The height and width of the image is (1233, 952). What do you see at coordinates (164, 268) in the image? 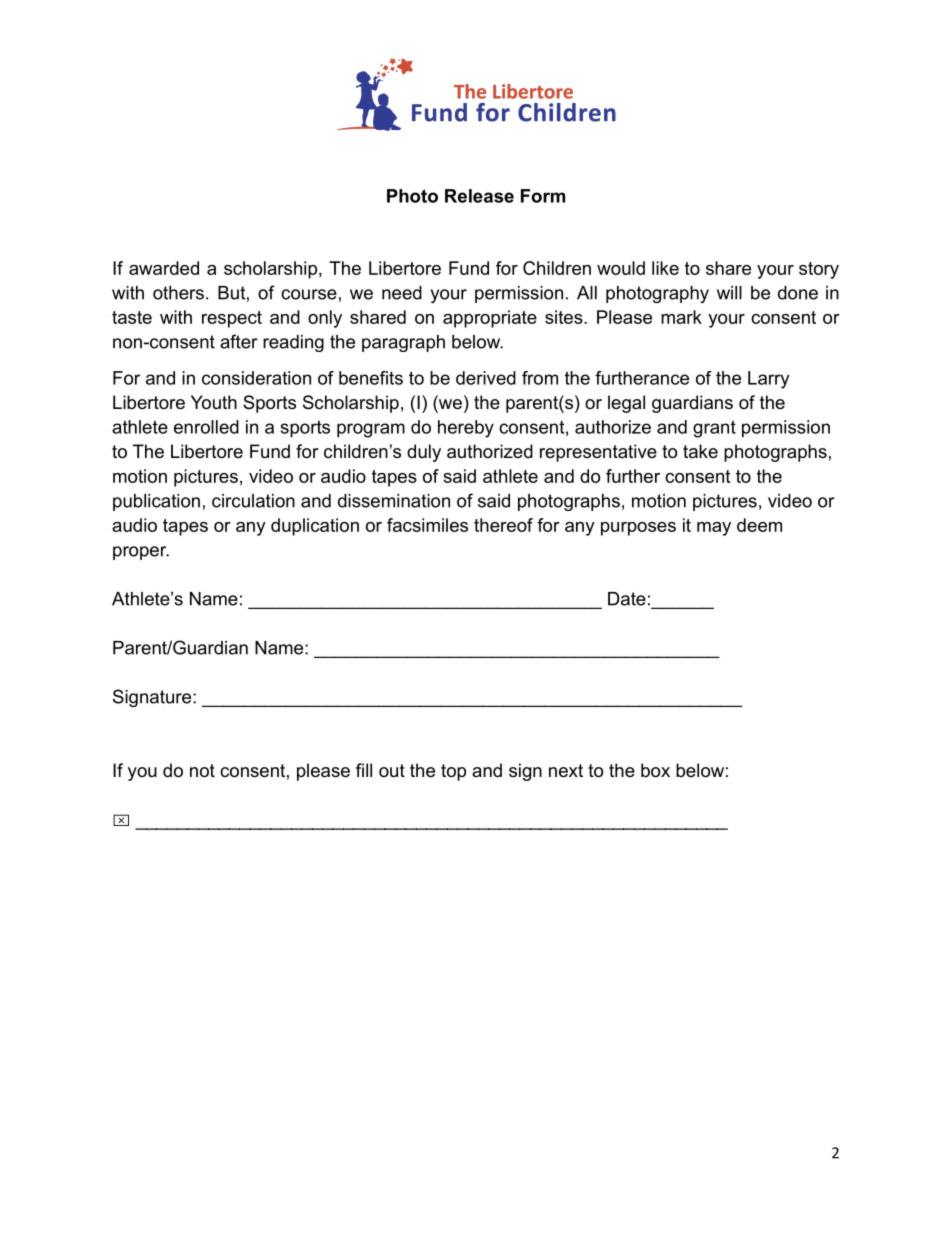
I see `awarded` at bounding box center [164, 268].
